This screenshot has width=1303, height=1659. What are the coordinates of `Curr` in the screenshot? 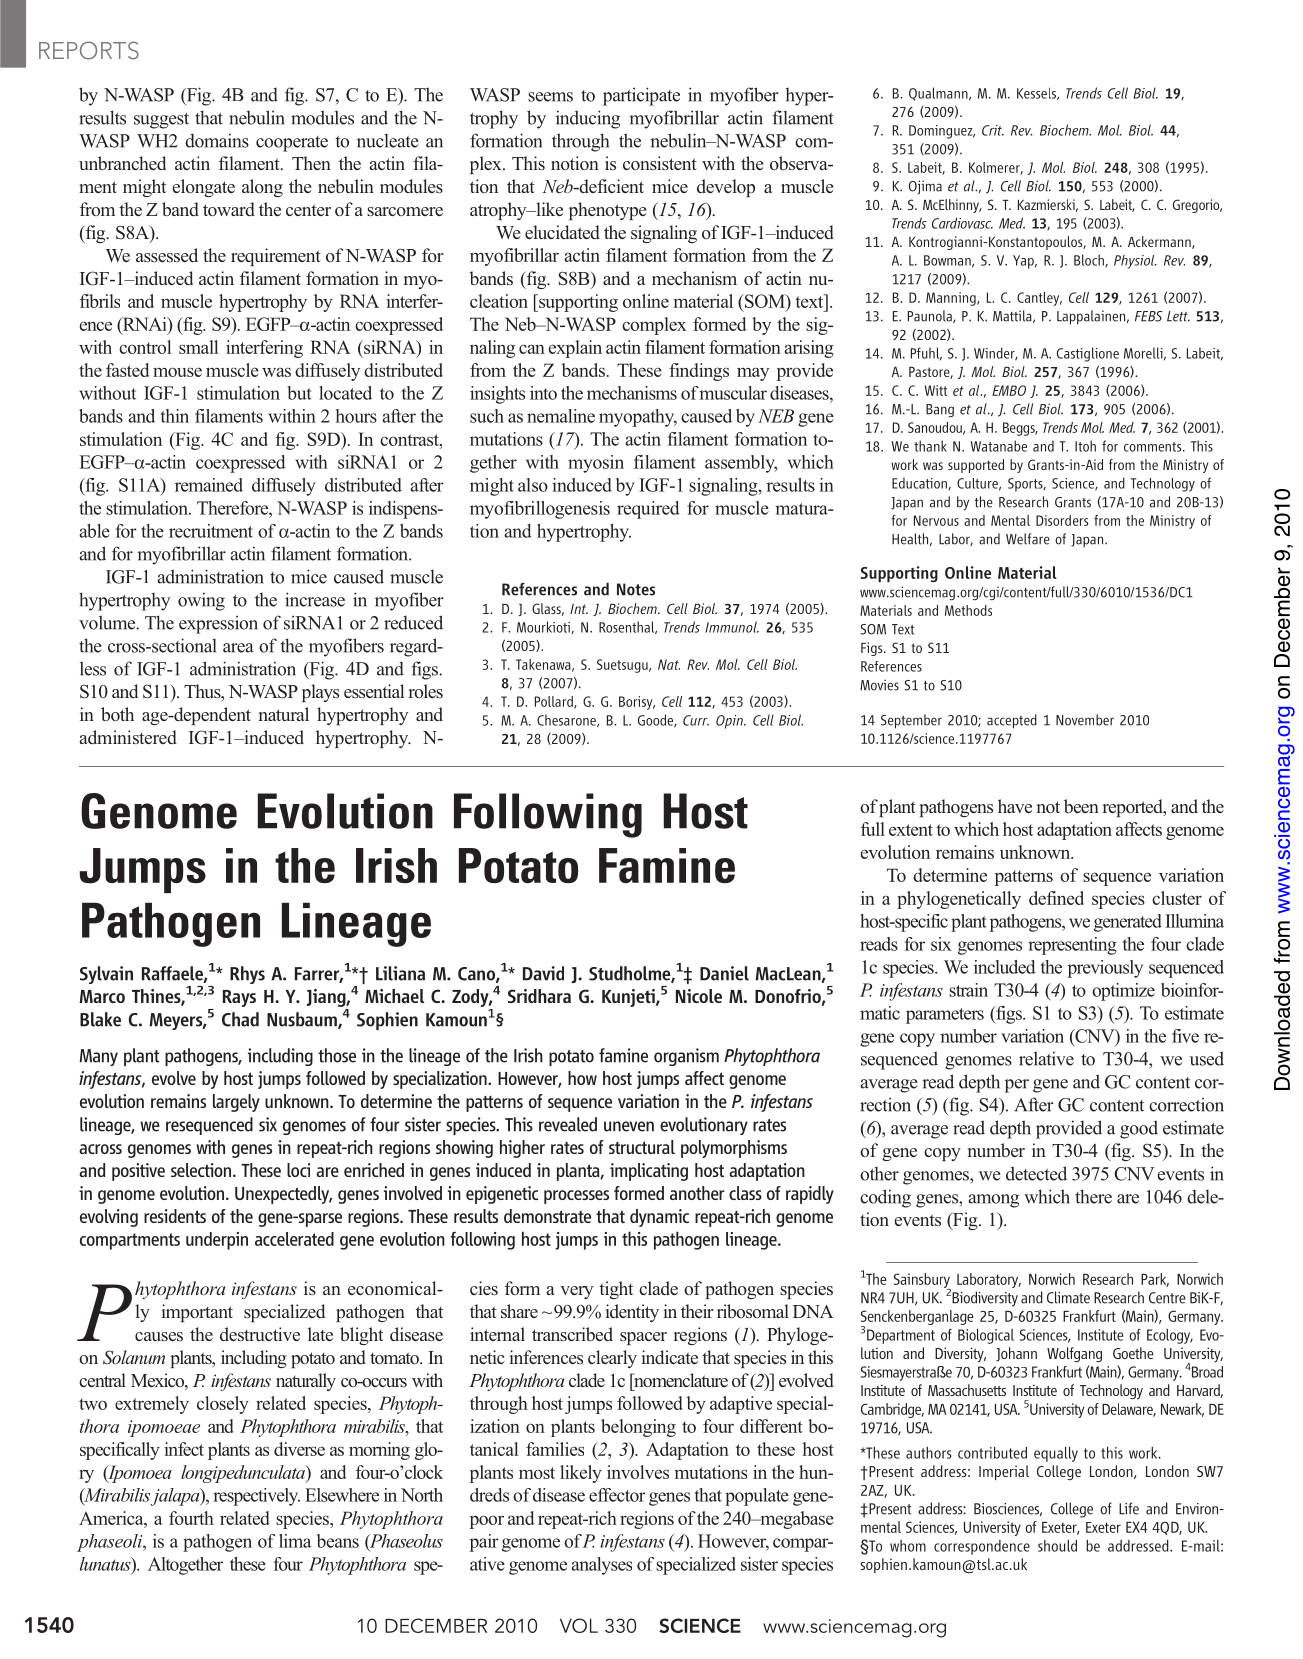 It's located at (696, 720).
